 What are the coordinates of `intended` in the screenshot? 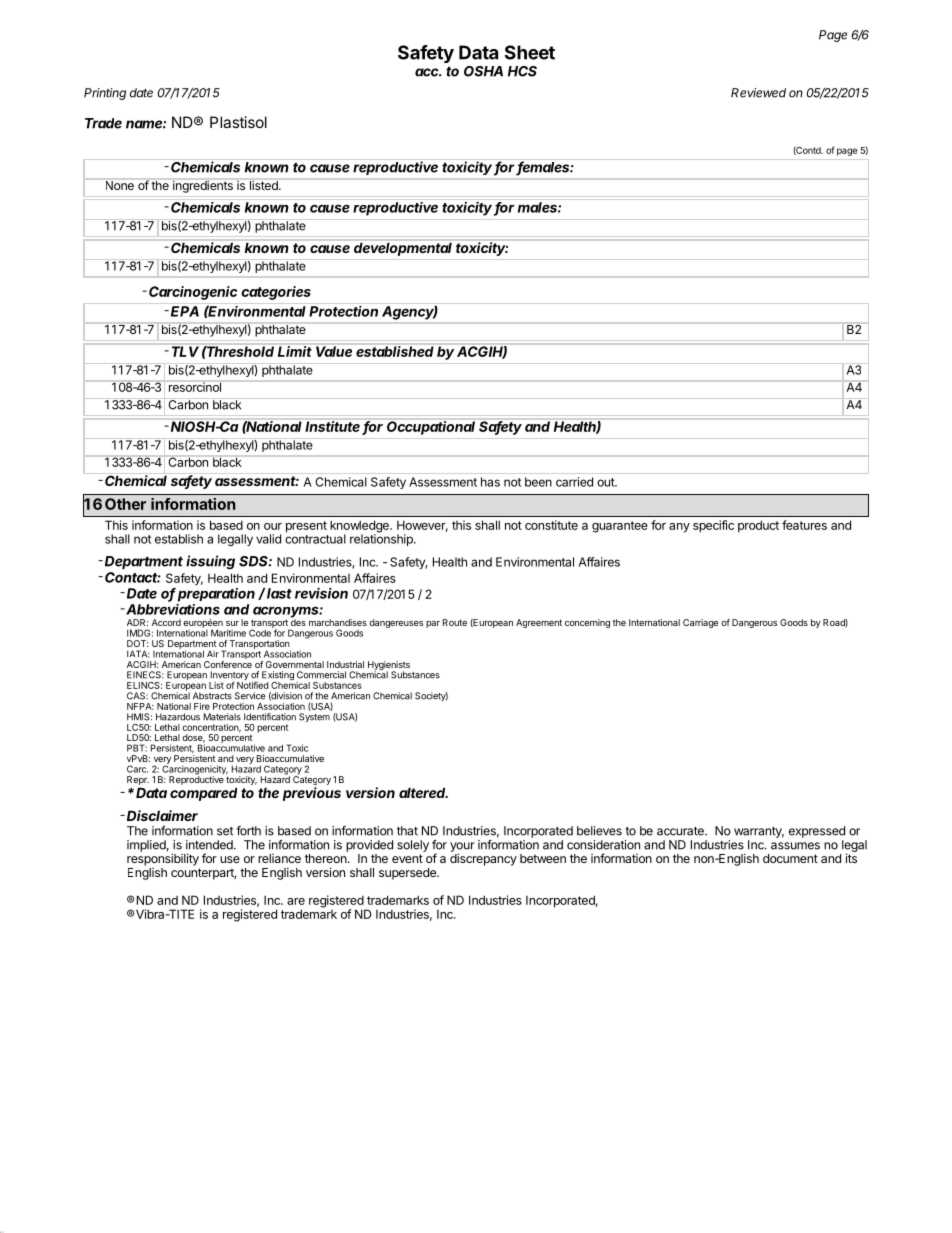 It's located at (210, 845).
